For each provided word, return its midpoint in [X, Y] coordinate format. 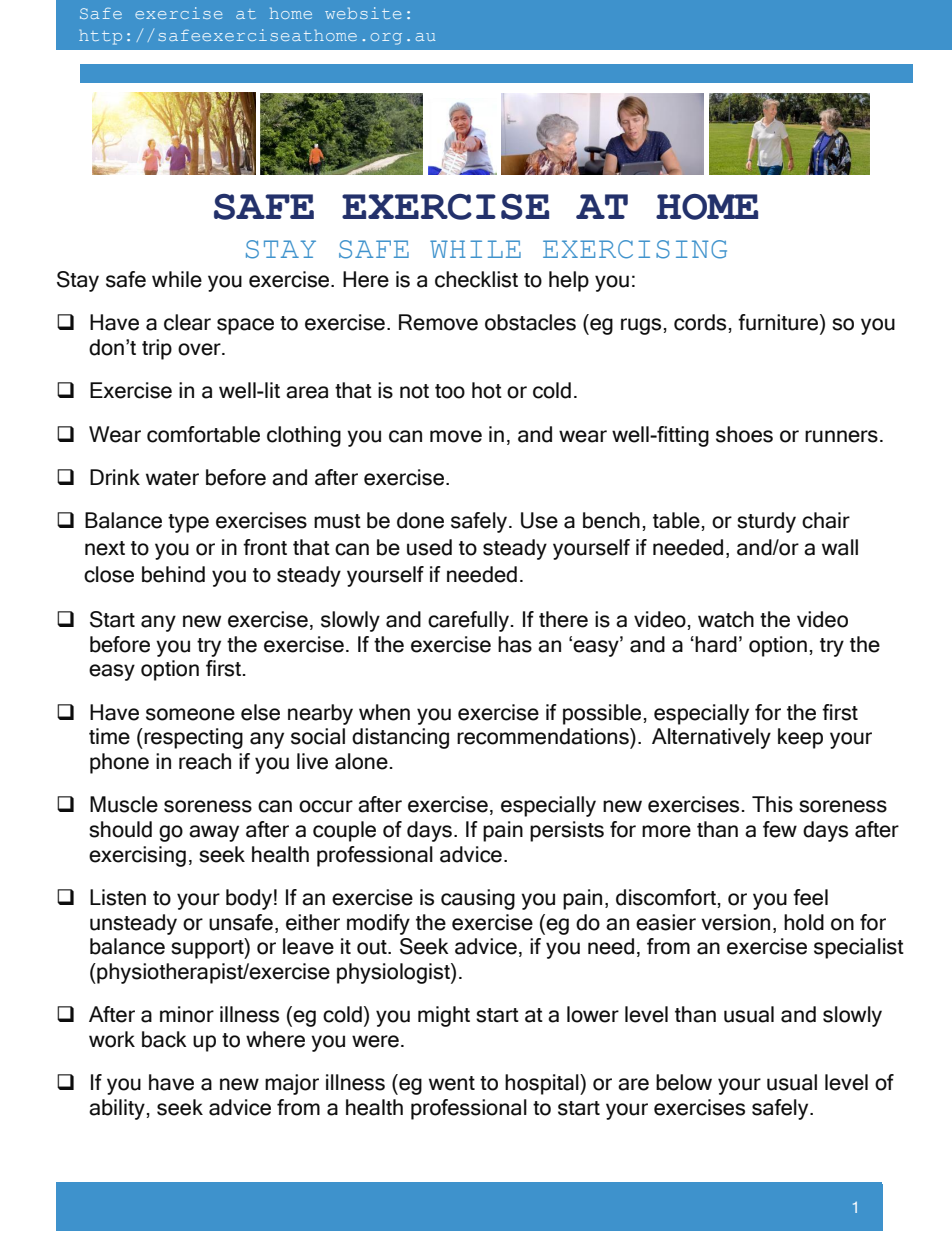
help [569, 281]
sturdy [766, 522]
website [363, 13]
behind [173, 574]
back [164, 1039]
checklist [476, 279]
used [429, 547]
